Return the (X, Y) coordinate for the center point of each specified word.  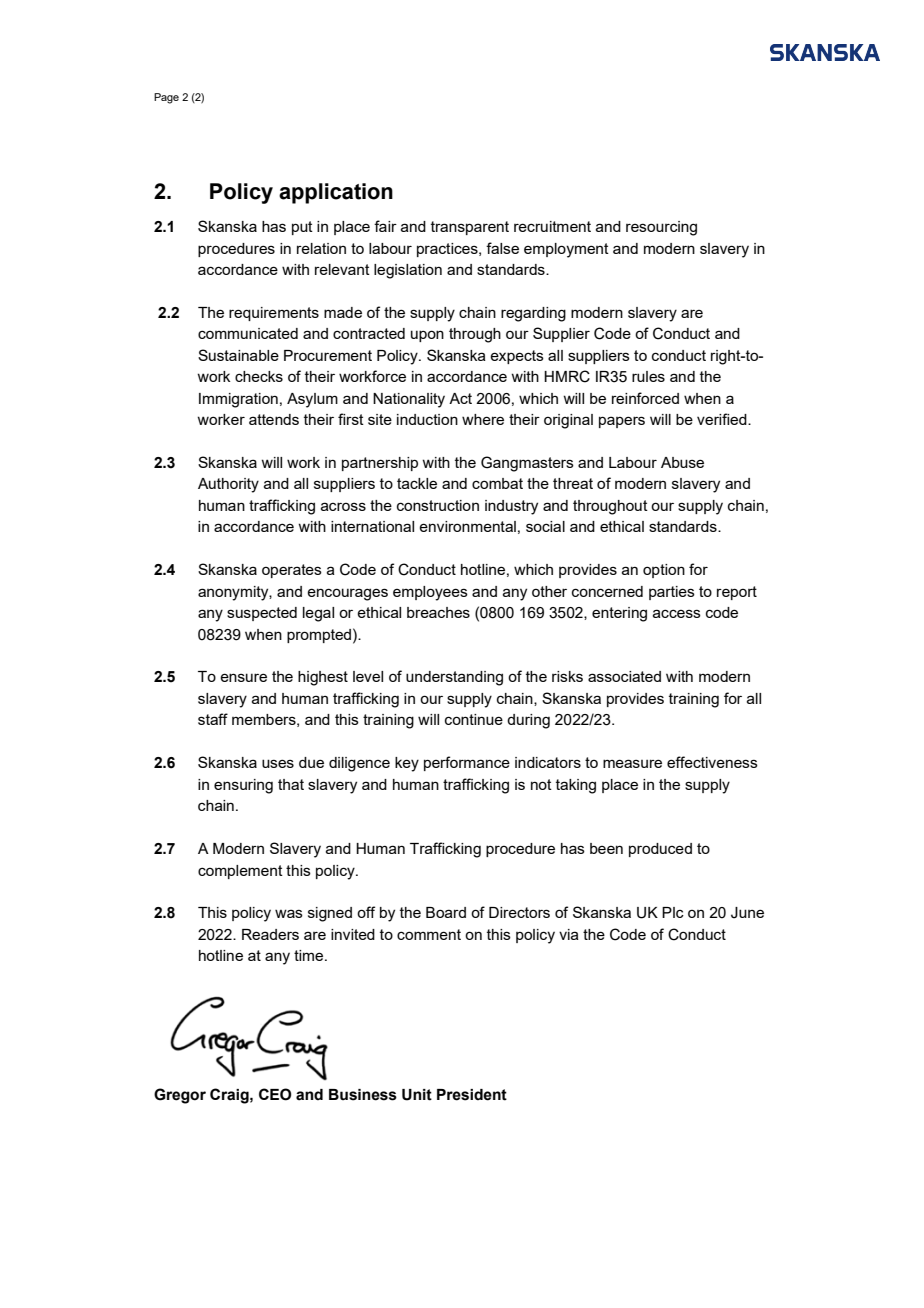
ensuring (243, 786)
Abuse (682, 462)
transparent (470, 228)
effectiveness (712, 762)
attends (274, 419)
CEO (275, 1094)
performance (467, 763)
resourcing (661, 228)
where (483, 419)
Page (166, 98)
